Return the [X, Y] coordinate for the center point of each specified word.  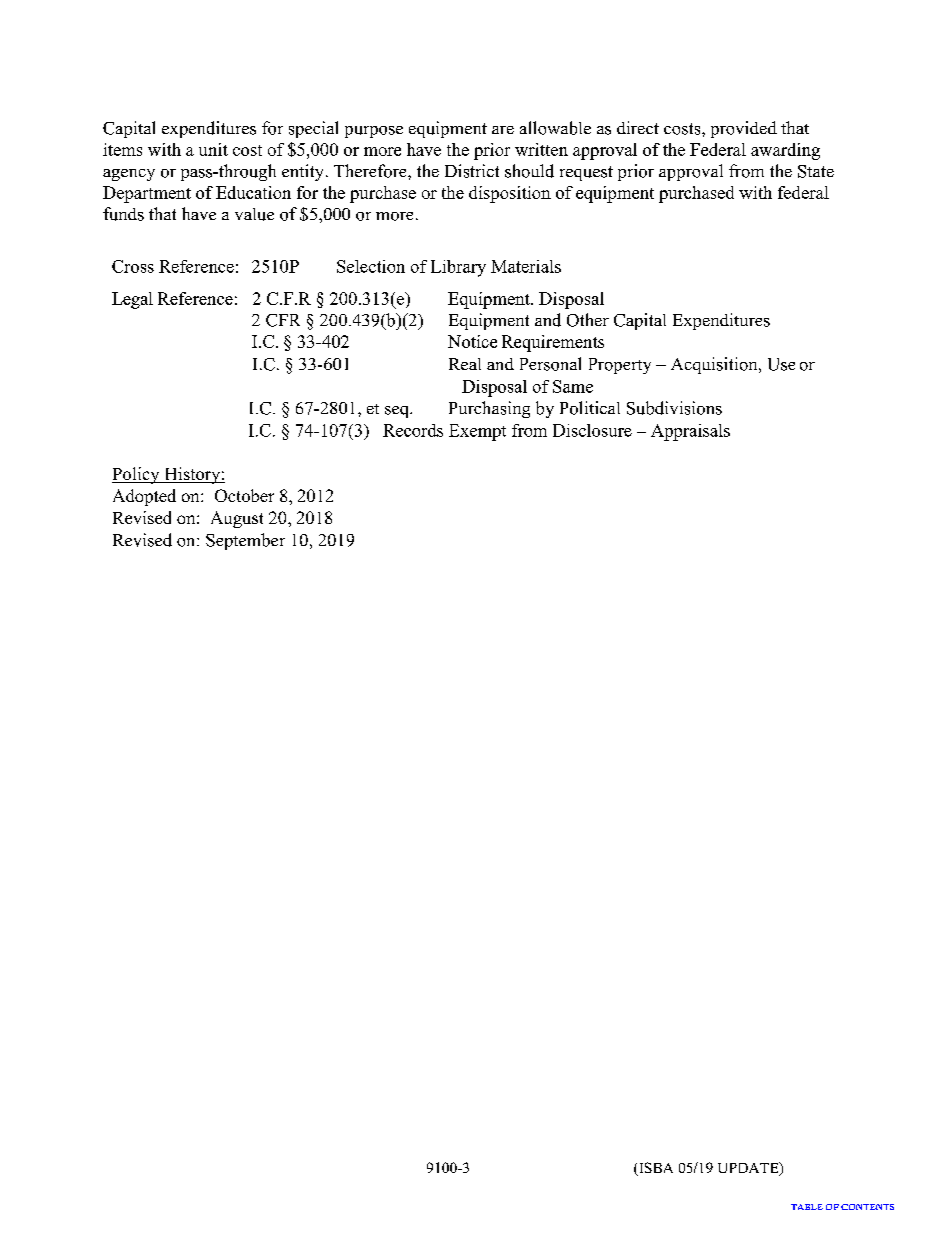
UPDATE [749, 1169]
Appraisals [690, 432]
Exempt [477, 432]
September [245, 541]
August [237, 519]
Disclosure [592, 430]
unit [213, 149]
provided [744, 129]
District [472, 171]
